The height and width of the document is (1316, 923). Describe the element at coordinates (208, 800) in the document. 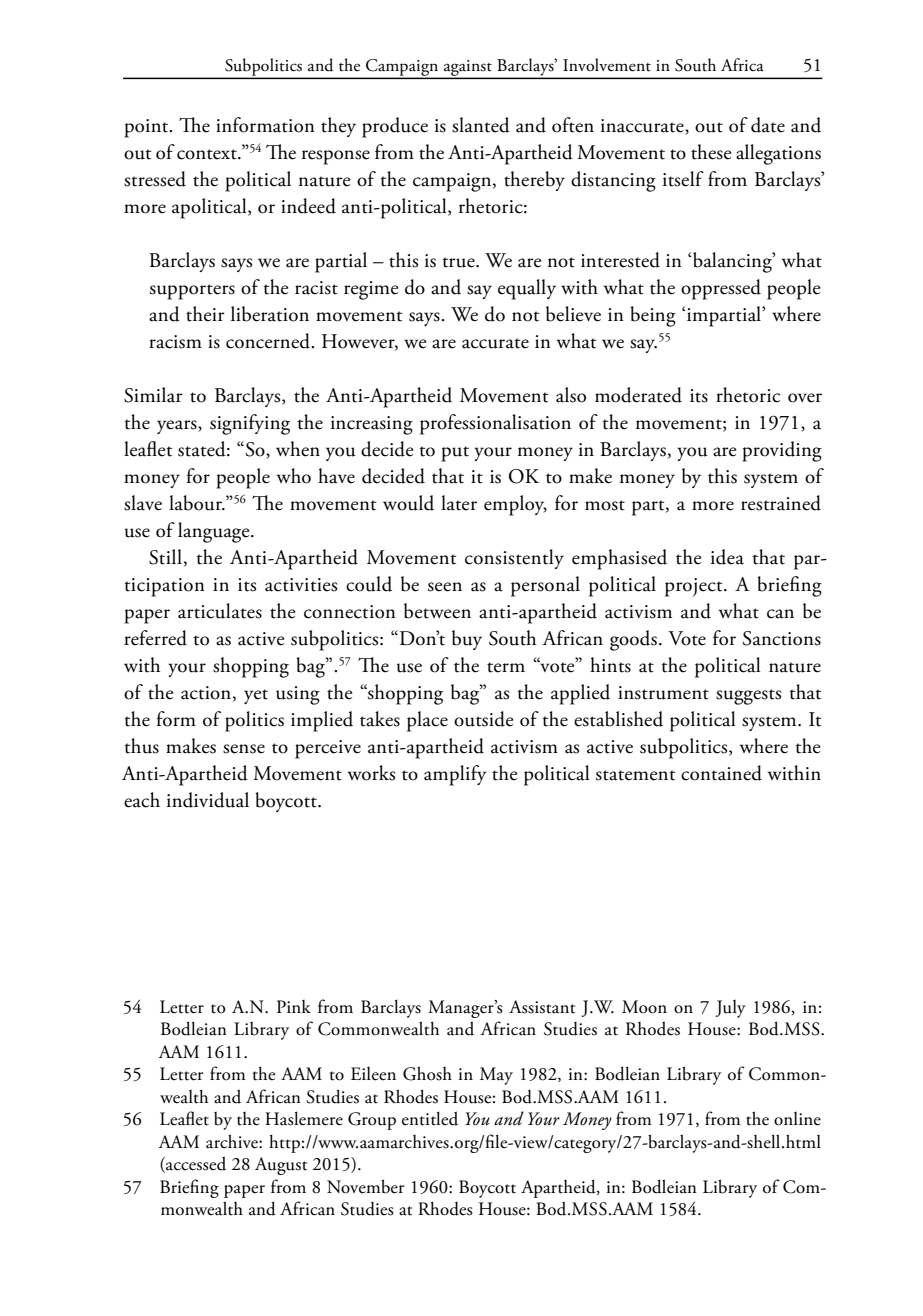

I see `individual` at that location.
